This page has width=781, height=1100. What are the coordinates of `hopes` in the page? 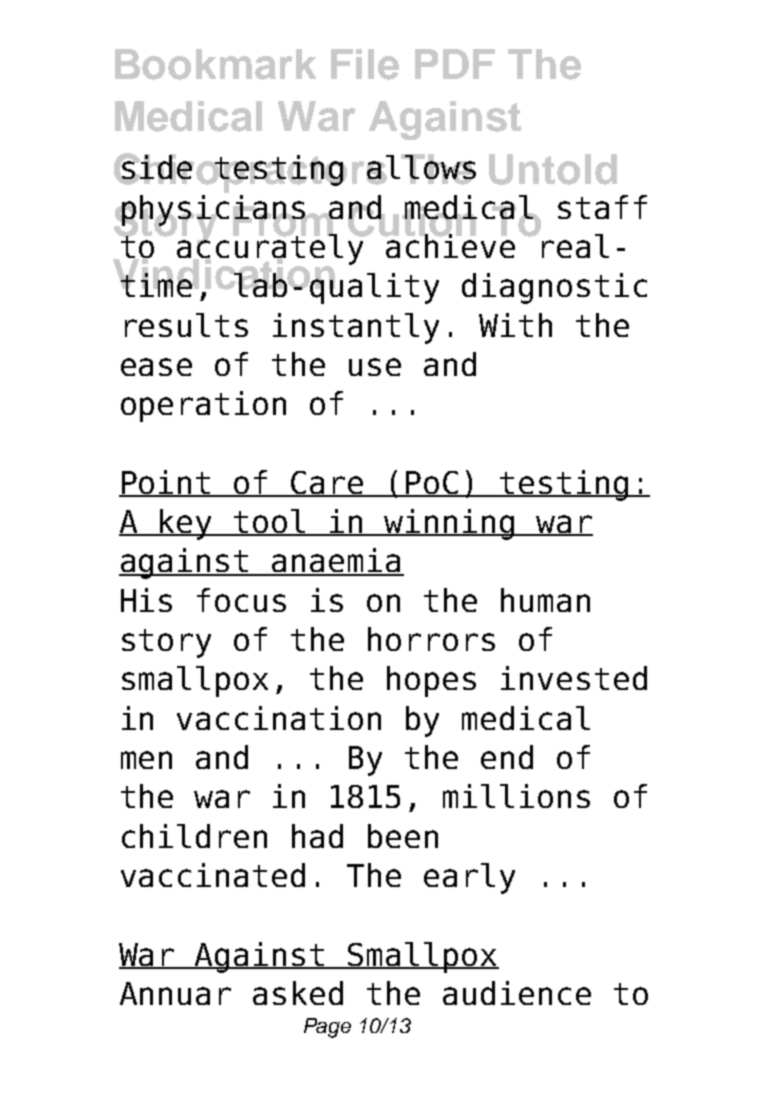 It's located at (431, 681).
